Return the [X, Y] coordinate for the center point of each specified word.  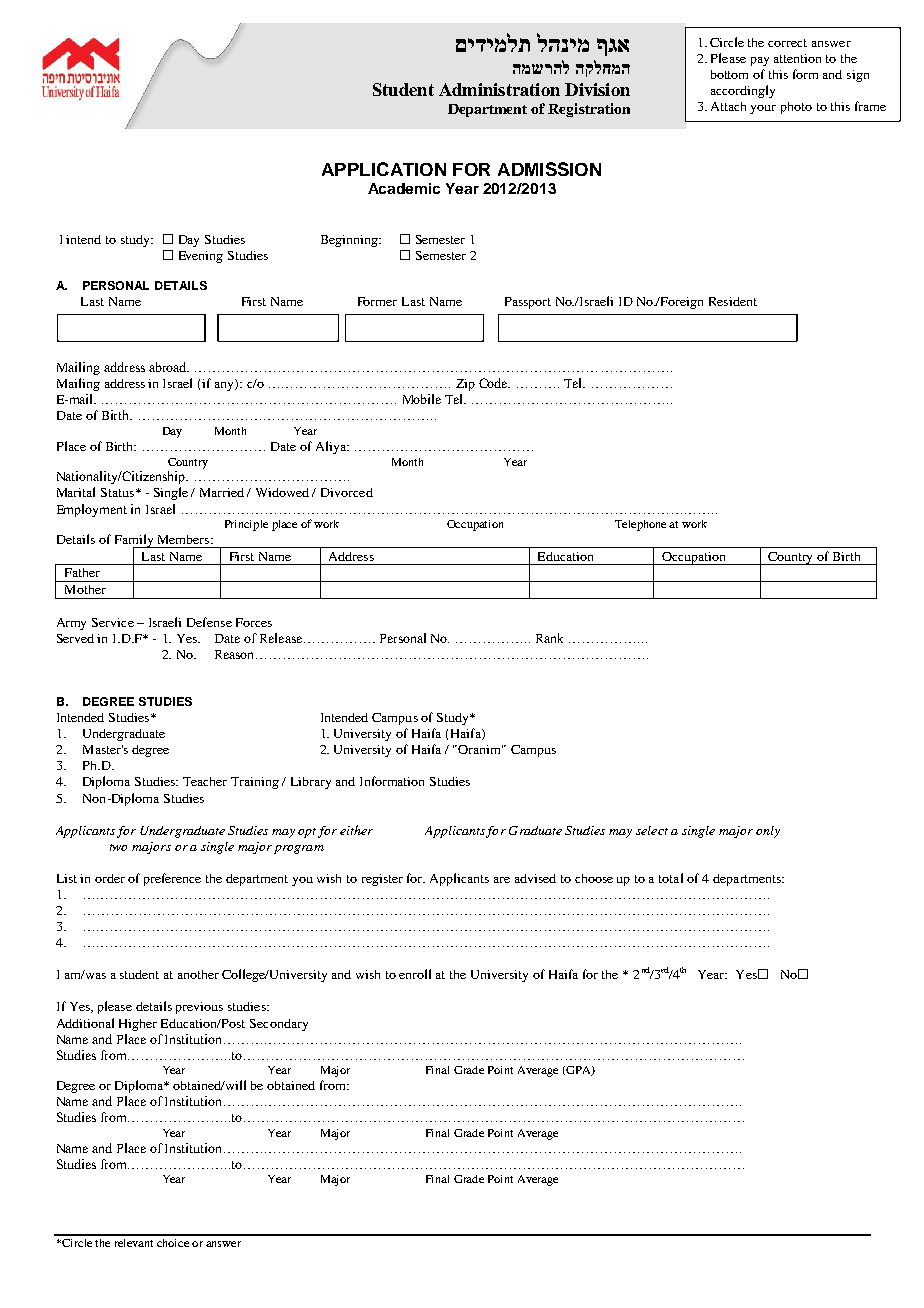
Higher [138, 1025]
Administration [499, 89]
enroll [415, 974]
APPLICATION [384, 169]
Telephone [640, 525]
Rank [549, 638]
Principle [246, 525]
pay [760, 61]
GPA [578, 1071]
